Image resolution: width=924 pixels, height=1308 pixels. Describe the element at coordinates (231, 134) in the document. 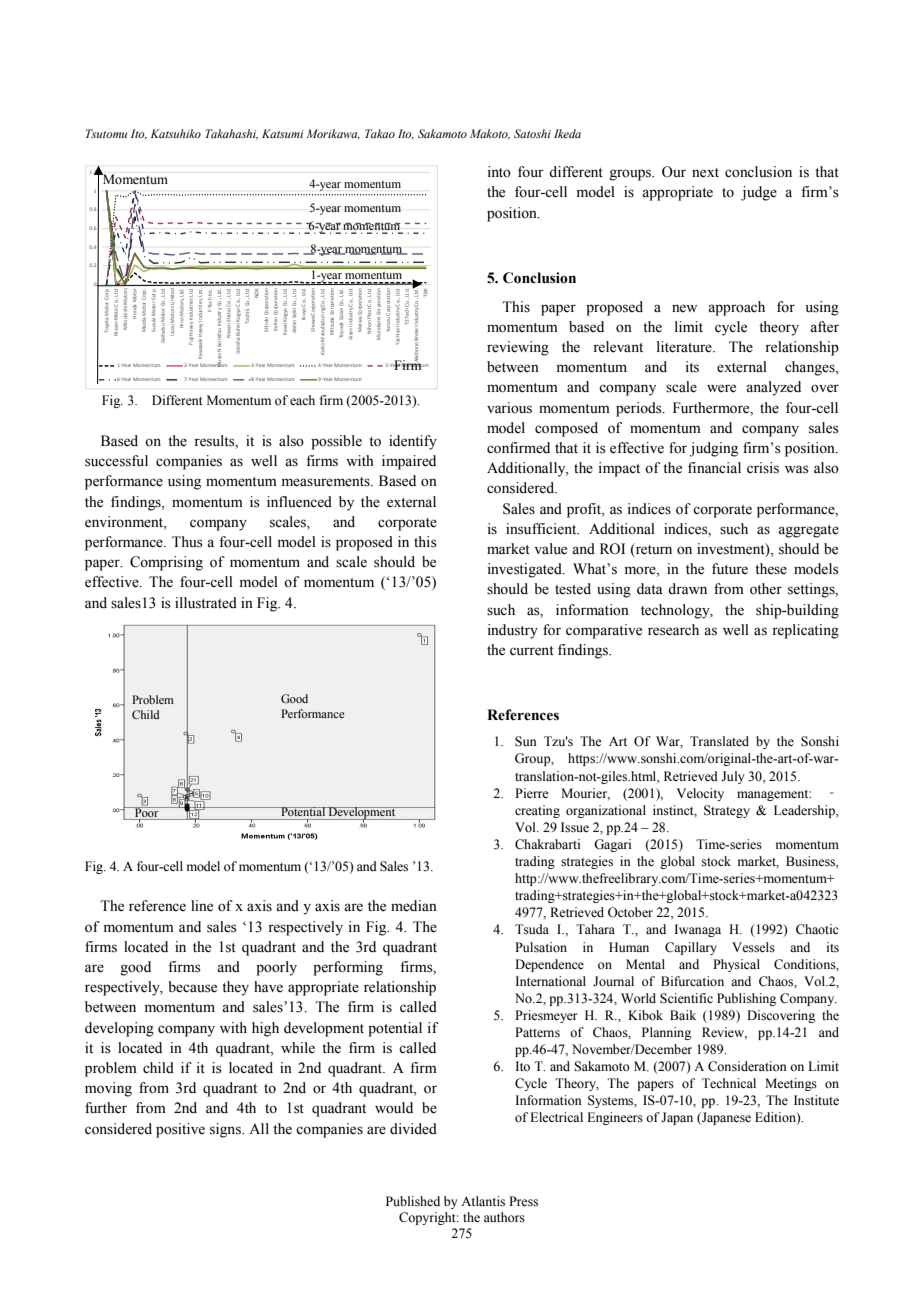

I see `Takahashi` at that location.
